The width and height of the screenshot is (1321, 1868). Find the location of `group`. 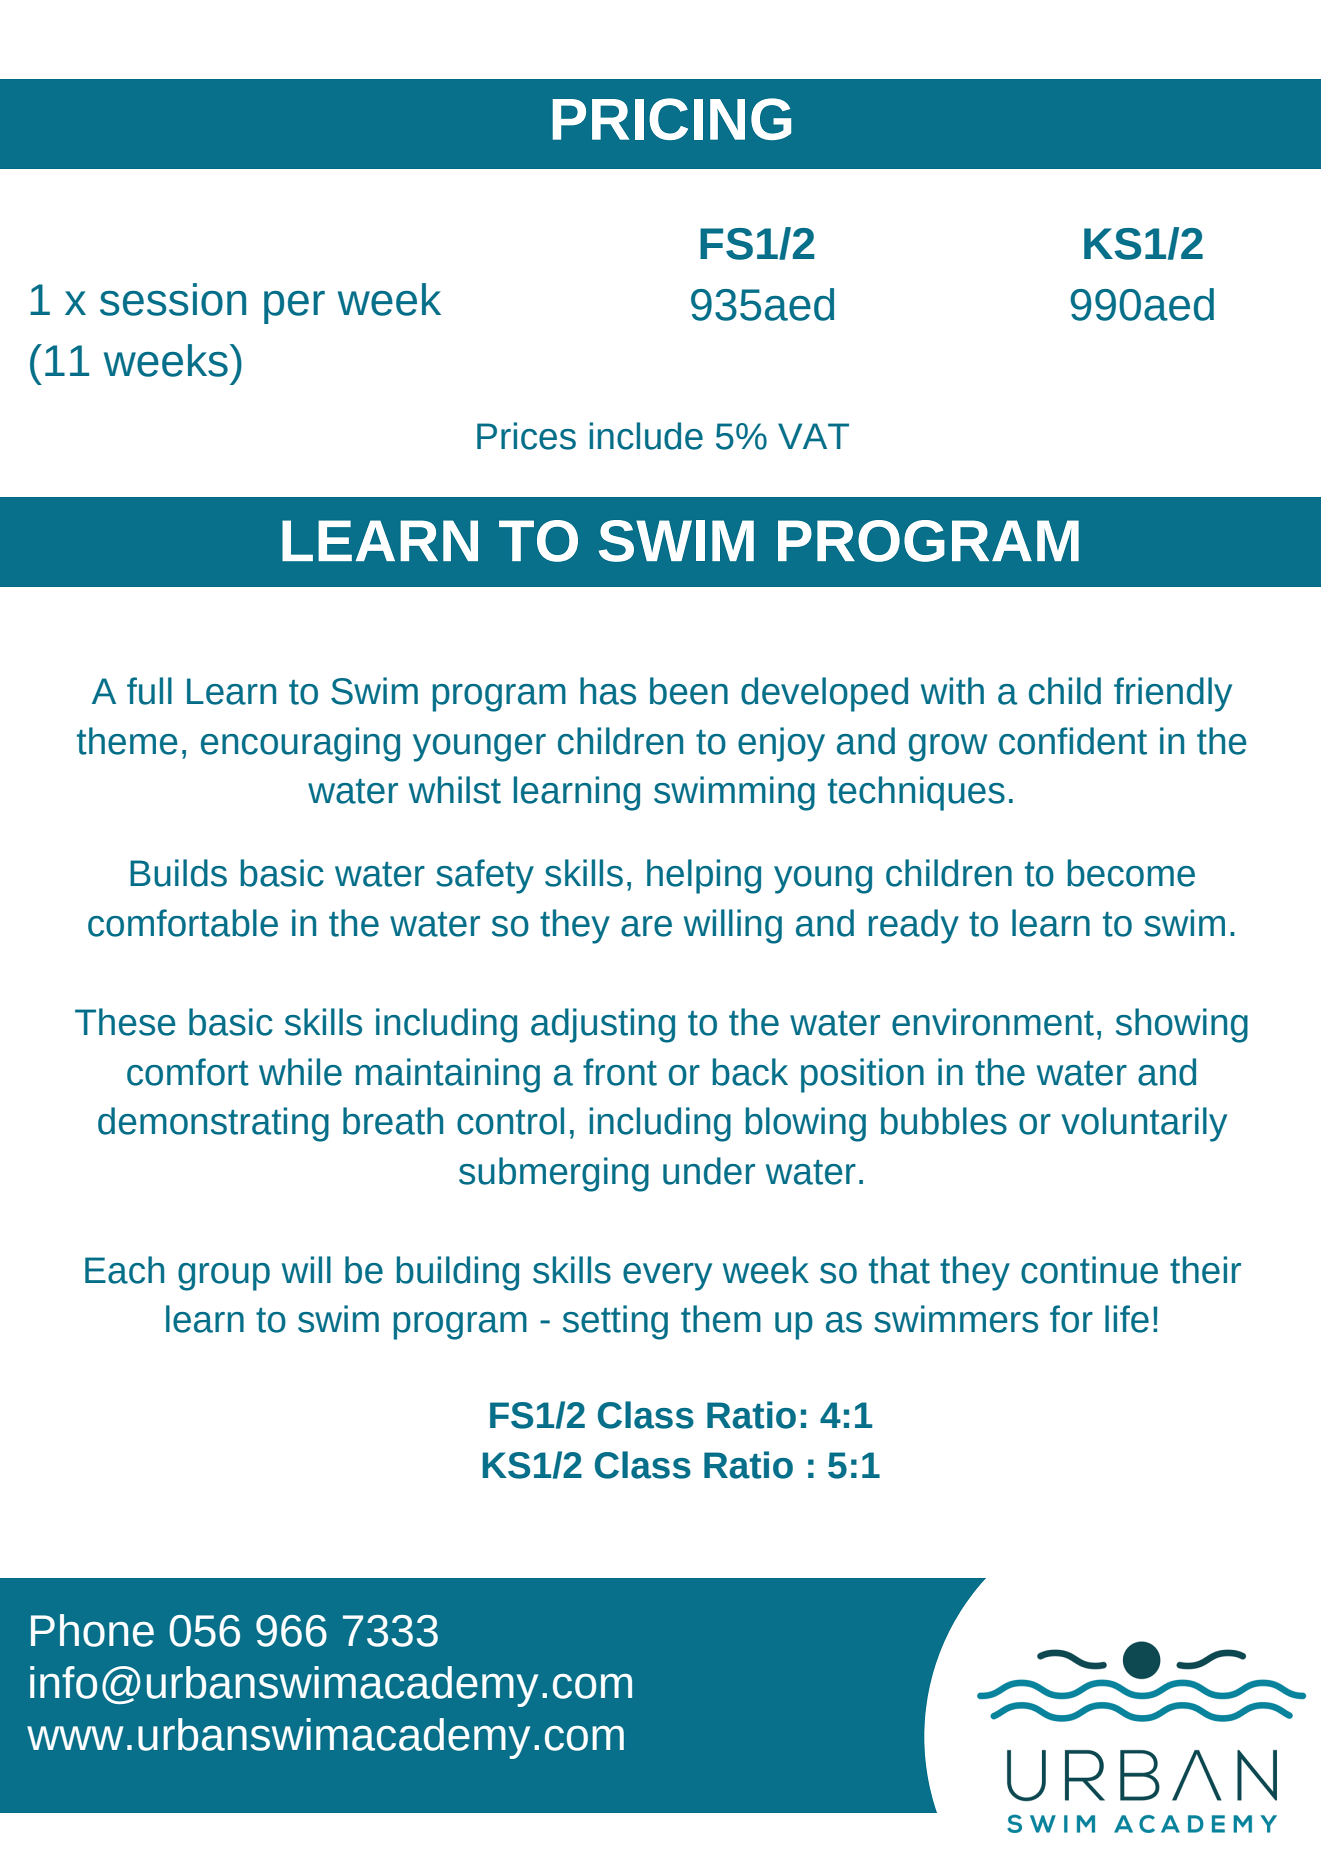

group is located at coordinates (224, 1277).
